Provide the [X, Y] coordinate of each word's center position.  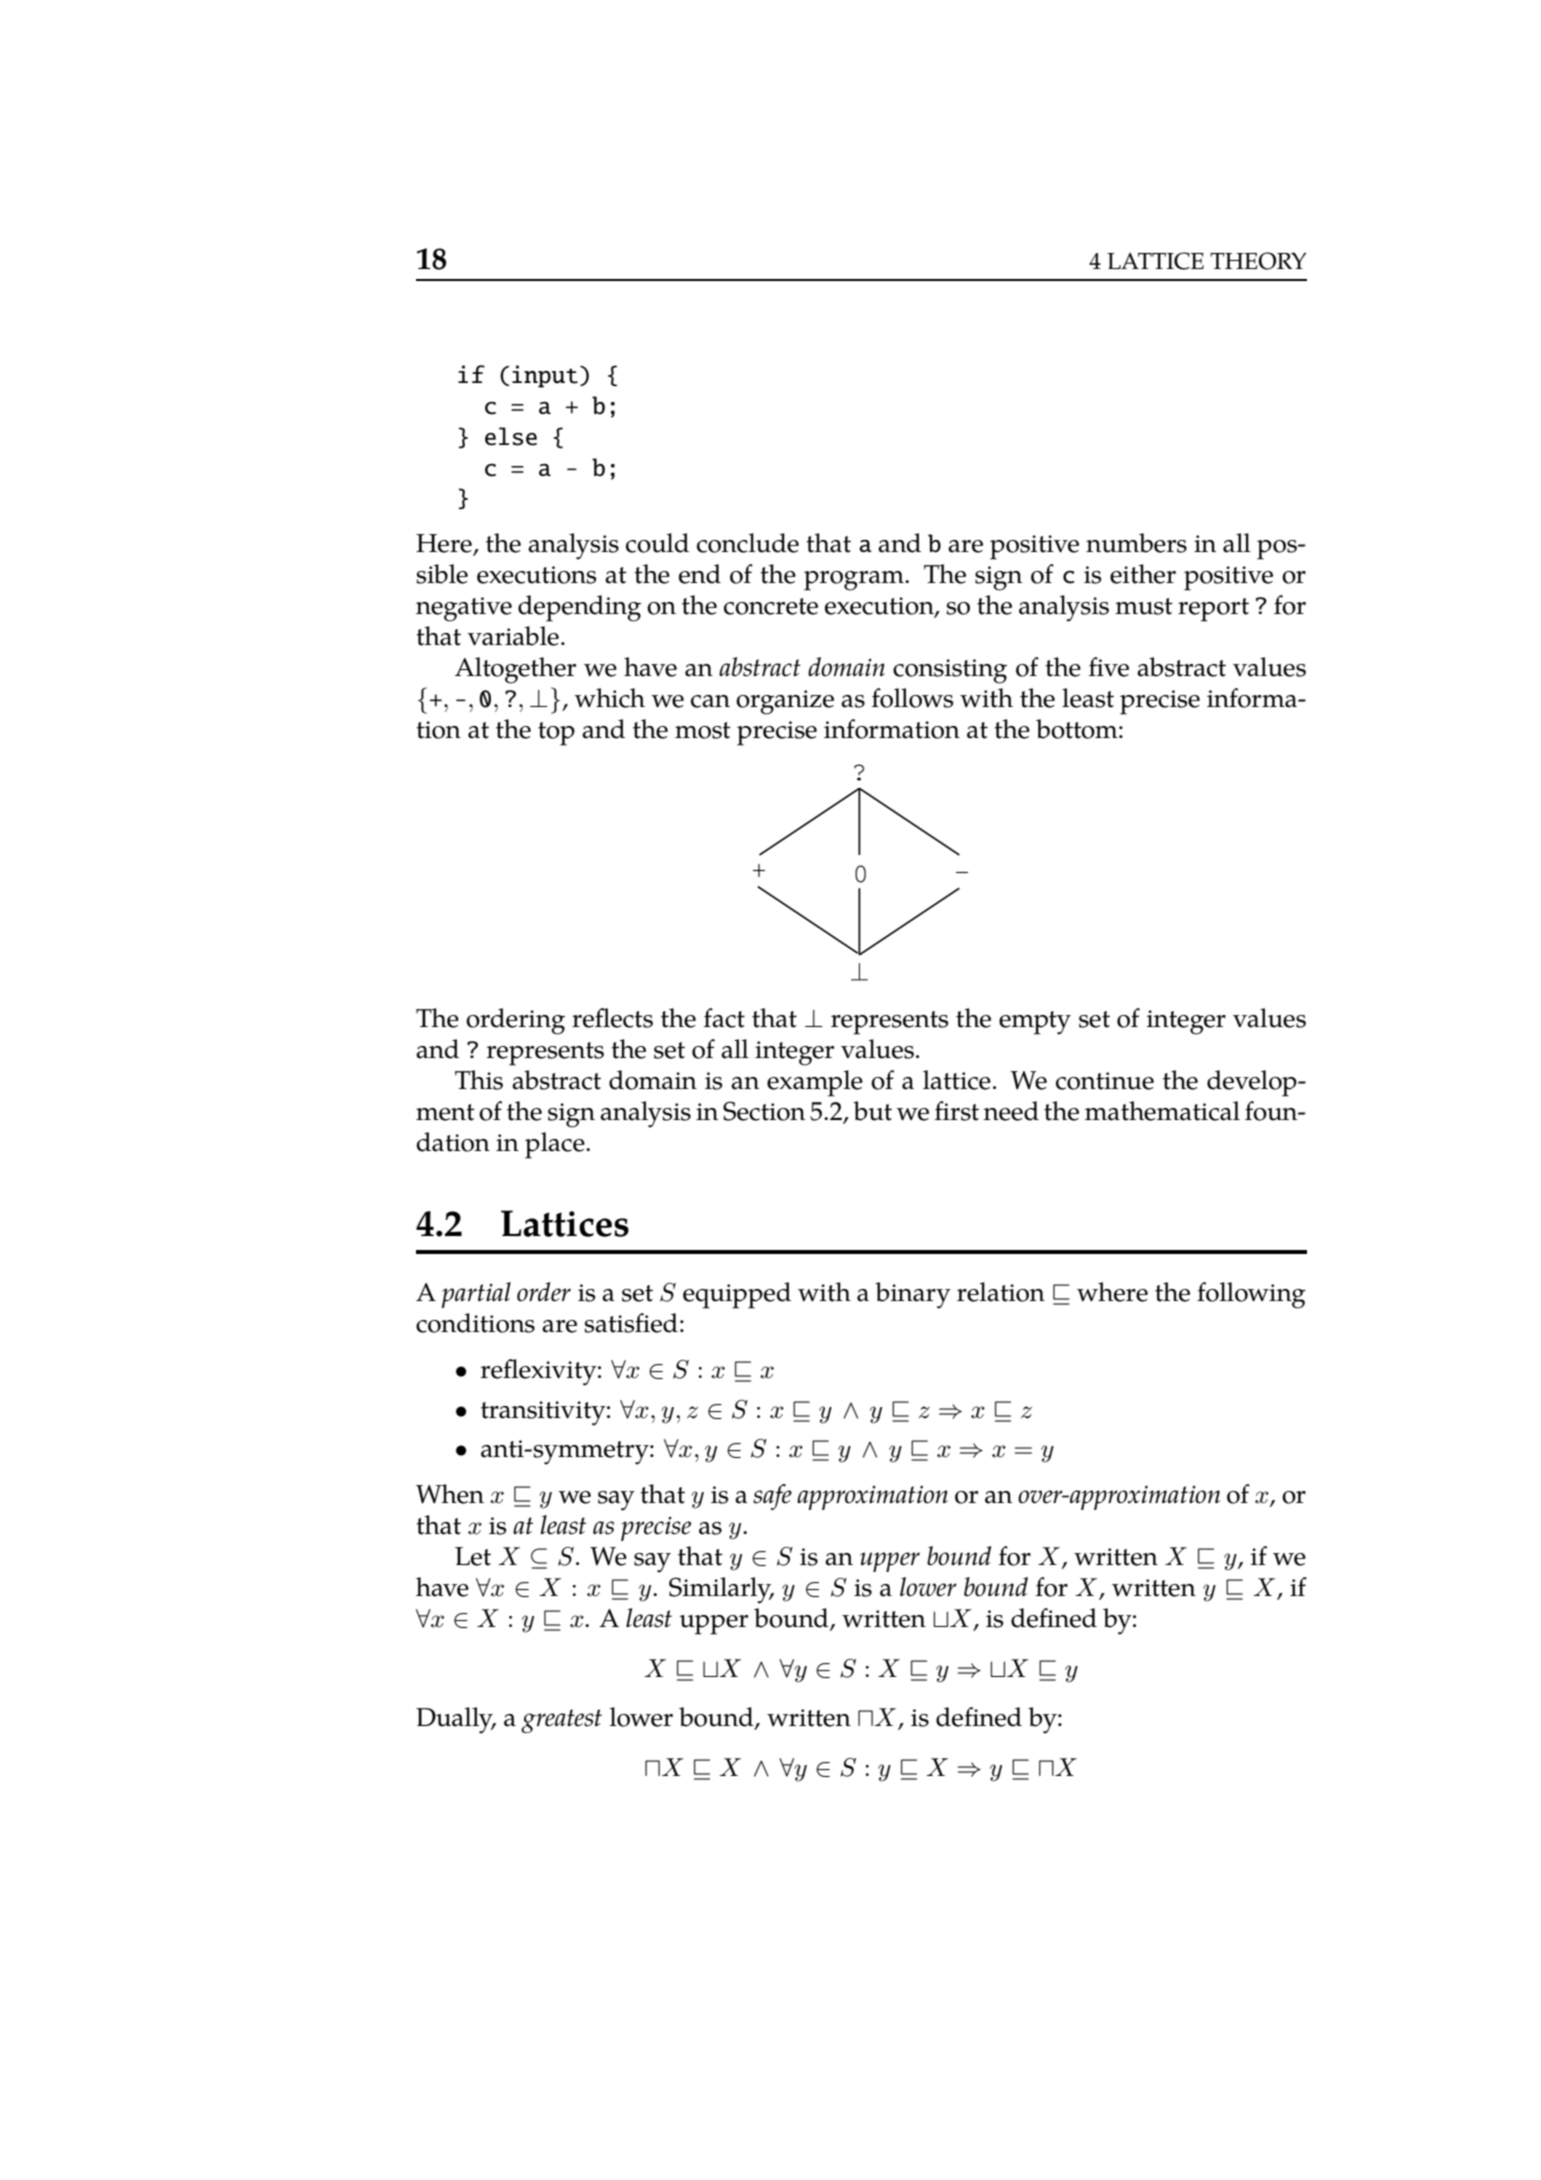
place [556, 1145]
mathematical [1162, 1111]
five [1109, 667]
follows [912, 698]
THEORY [1258, 261]
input [545, 376]
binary [913, 1295]
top [556, 734]
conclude [748, 543]
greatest [561, 1721]
